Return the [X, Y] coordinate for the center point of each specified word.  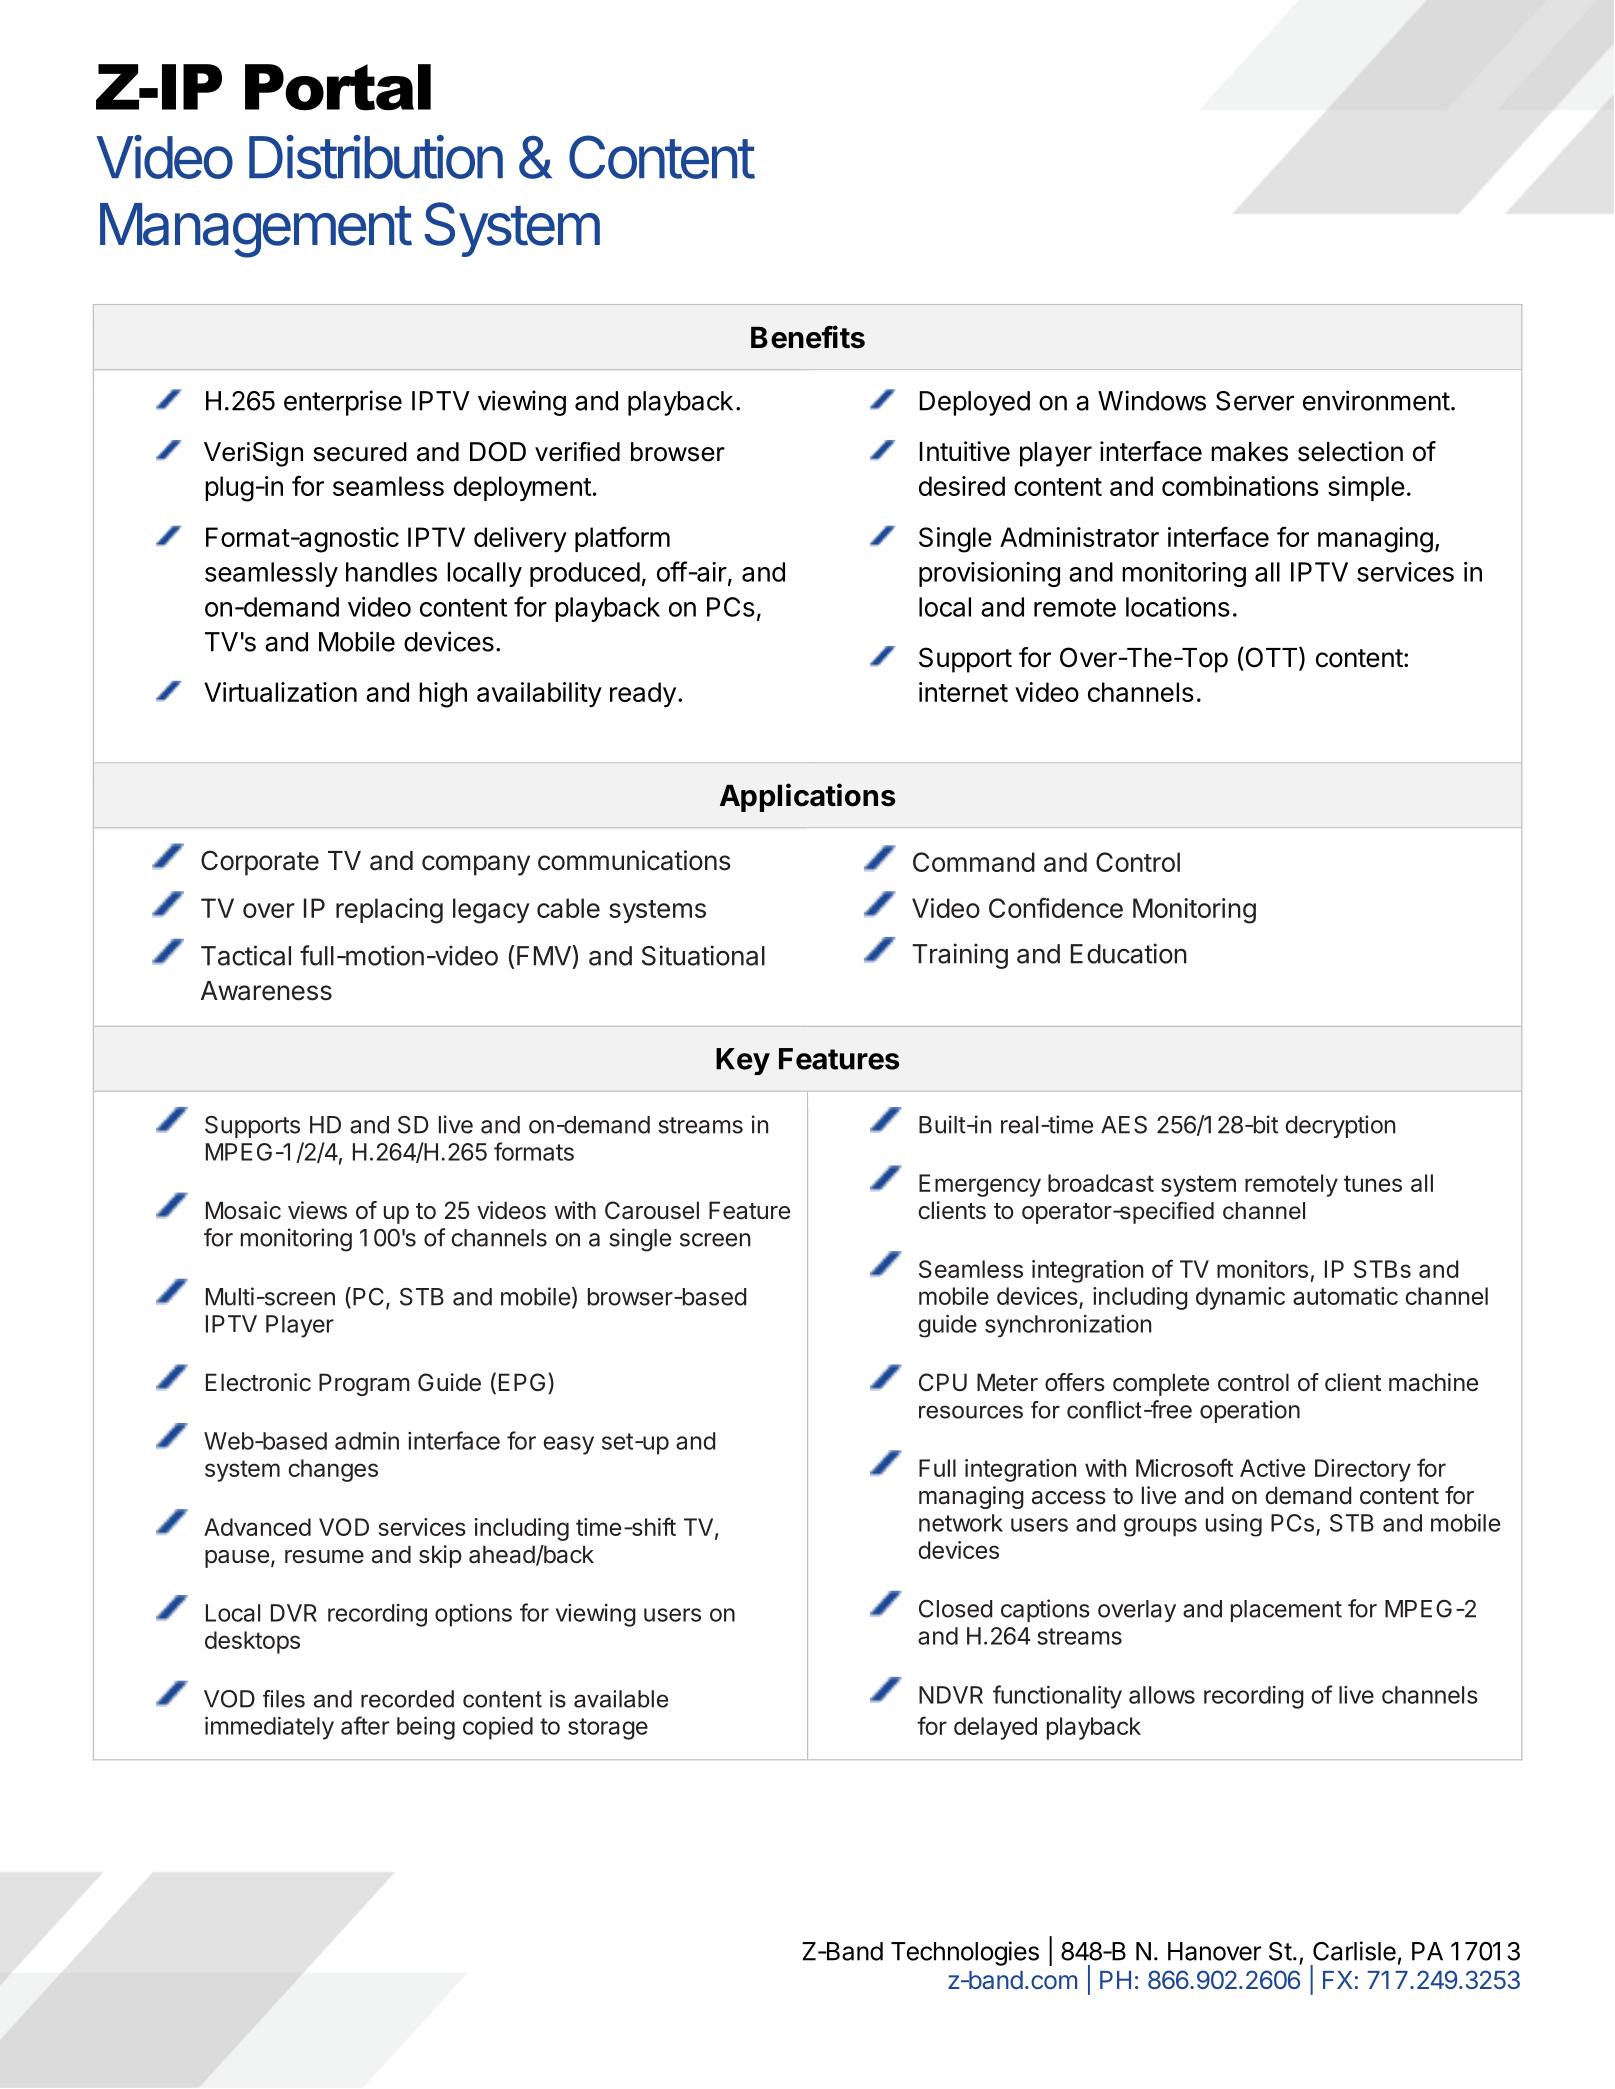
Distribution [376, 157]
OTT [1270, 657]
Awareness [266, 991]
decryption [1340, 1126]
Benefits [808, 337]
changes [333, 1470]
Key [743, 1061]
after [365, 1725]
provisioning [989, 574]
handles [391, 572]
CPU [943, 1382]
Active [1272, 1468]
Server [1255, 401]
